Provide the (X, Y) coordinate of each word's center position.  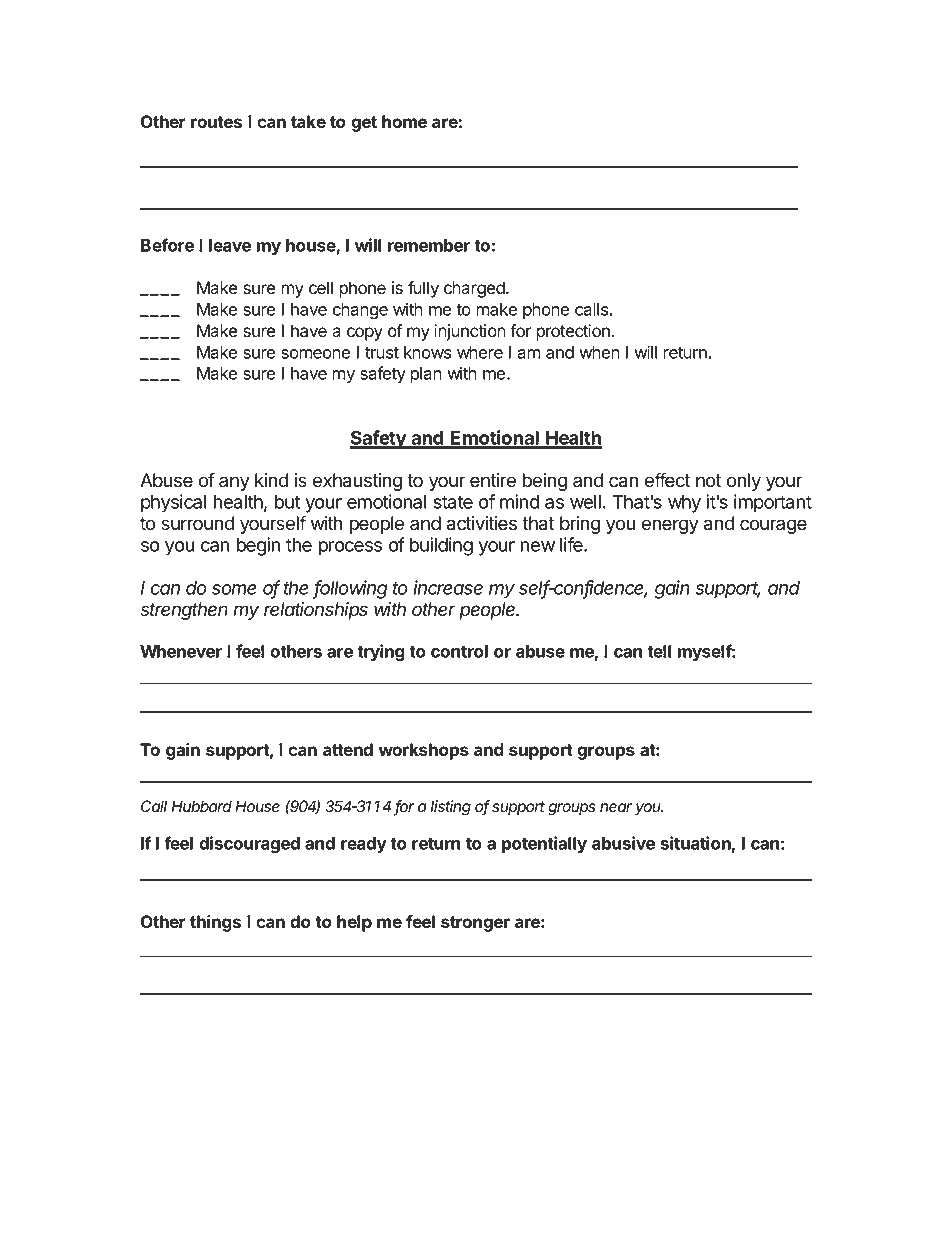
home (404, 121)
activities (482, 523)
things (215, 923)
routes (216, 122)
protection (573, 332)
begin (258, 546)
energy (670, 526)
